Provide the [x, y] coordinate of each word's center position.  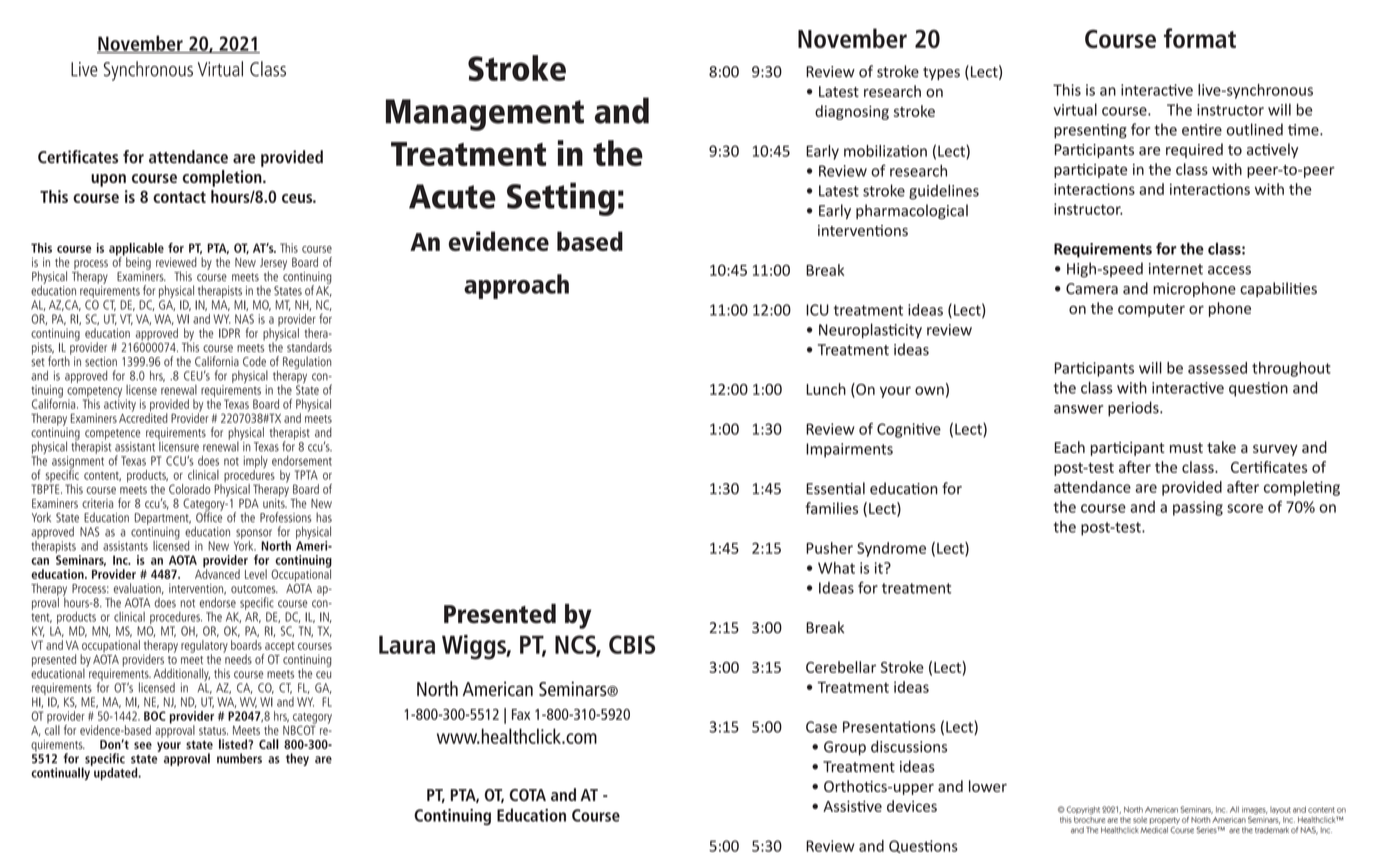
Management [485, 115]
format [1200, 38]
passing [1198, 508]
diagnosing [852, 112]
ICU [817, 310]
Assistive [852, 806]
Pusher [829, 548]
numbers [239, 758]
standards [309, 347]
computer [1151, 310]
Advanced [217, 573]
